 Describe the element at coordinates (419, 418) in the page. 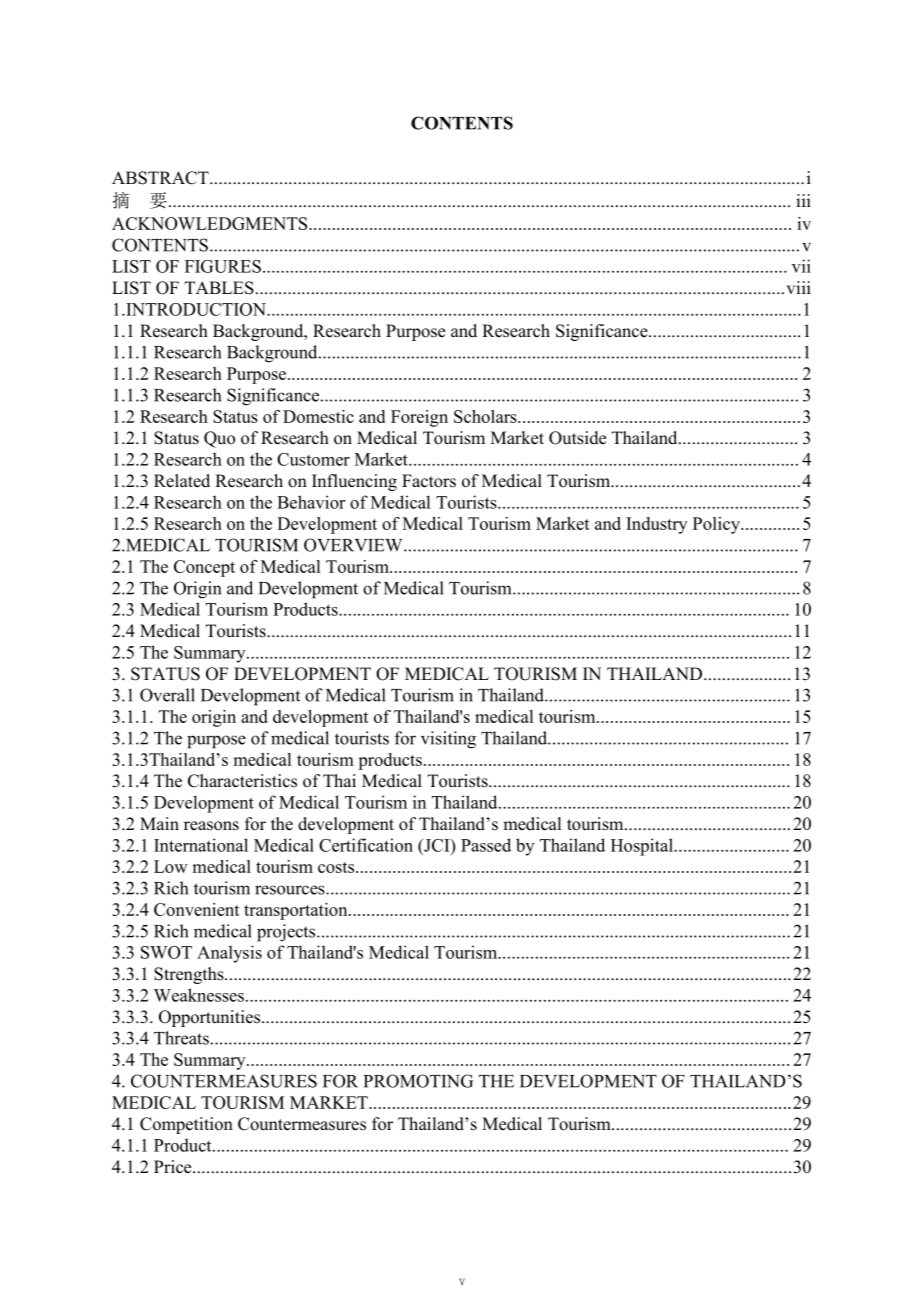

I see `Foreign` at that location.
